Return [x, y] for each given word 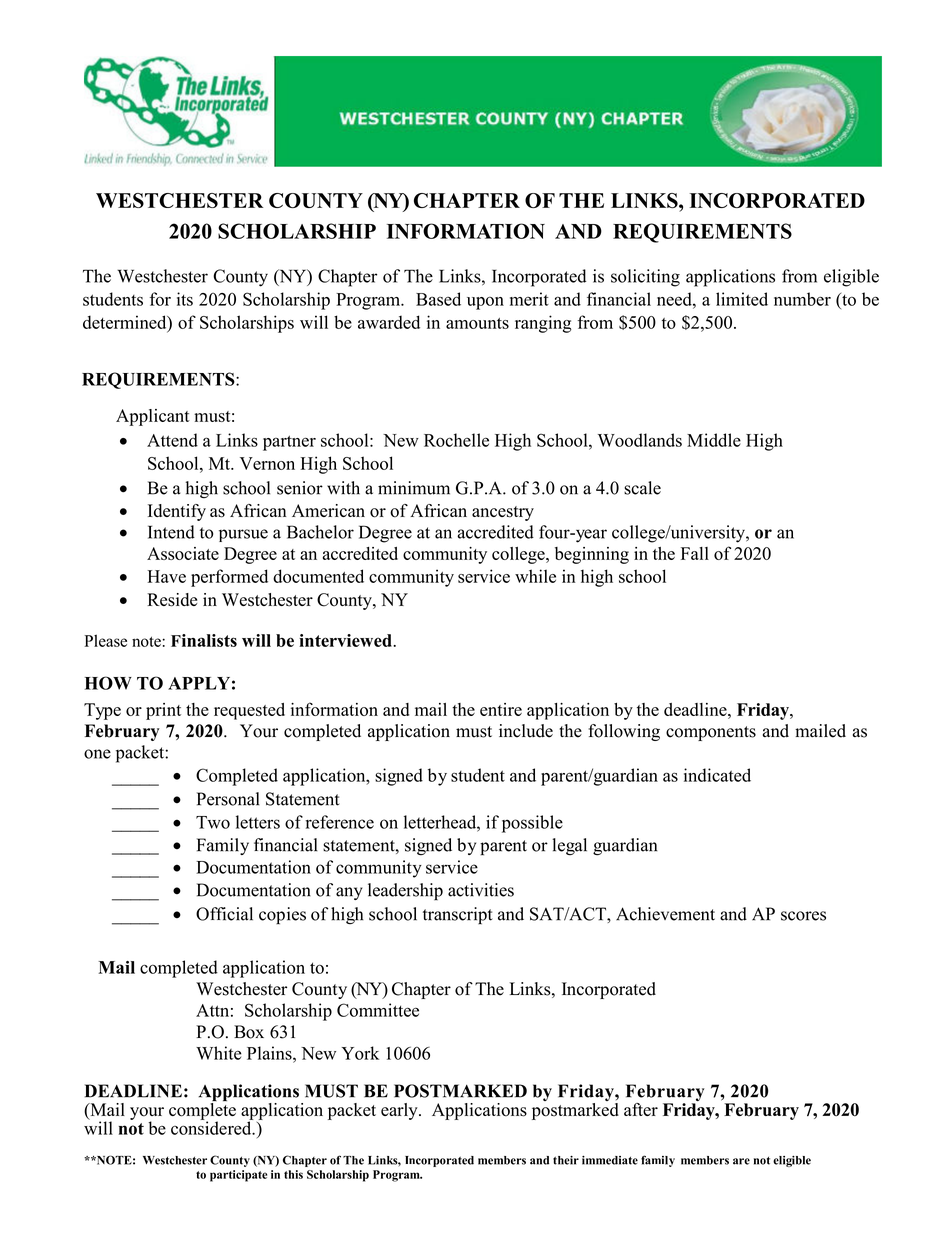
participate [238, 1176]
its [185, 299]
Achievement [665, 914]
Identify [177, 512]
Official [224, 914]
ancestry [503, 513]
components [711, 733]
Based [438, 299]
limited [742, 299]
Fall [695, 553]
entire [501, 709]
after [641, 1109]
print [163, 711]
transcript [458, 916]
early [400, 1111]
